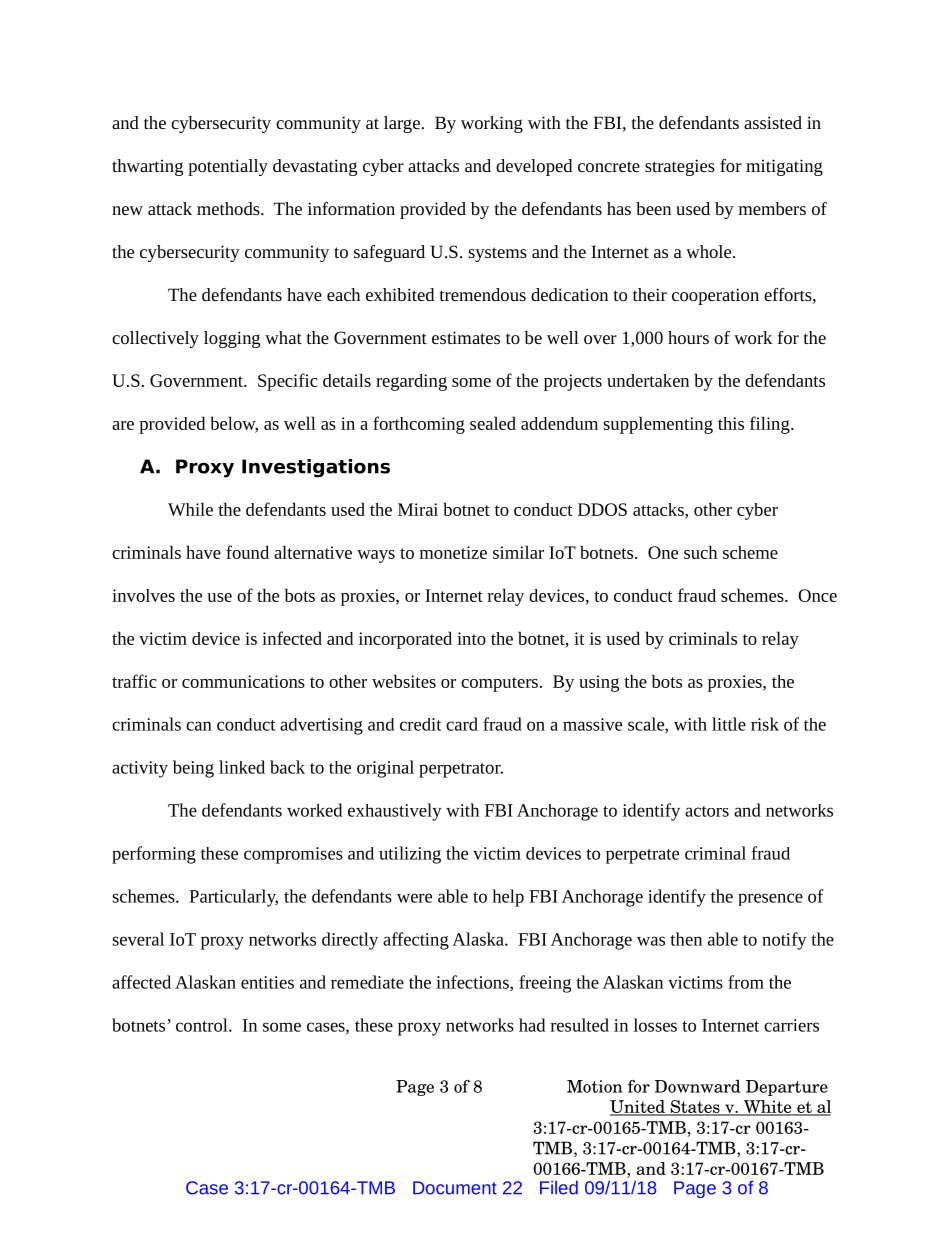 The width and height of the screenshot is (952, 1233). I want to click on White, so click(768, 1108).
